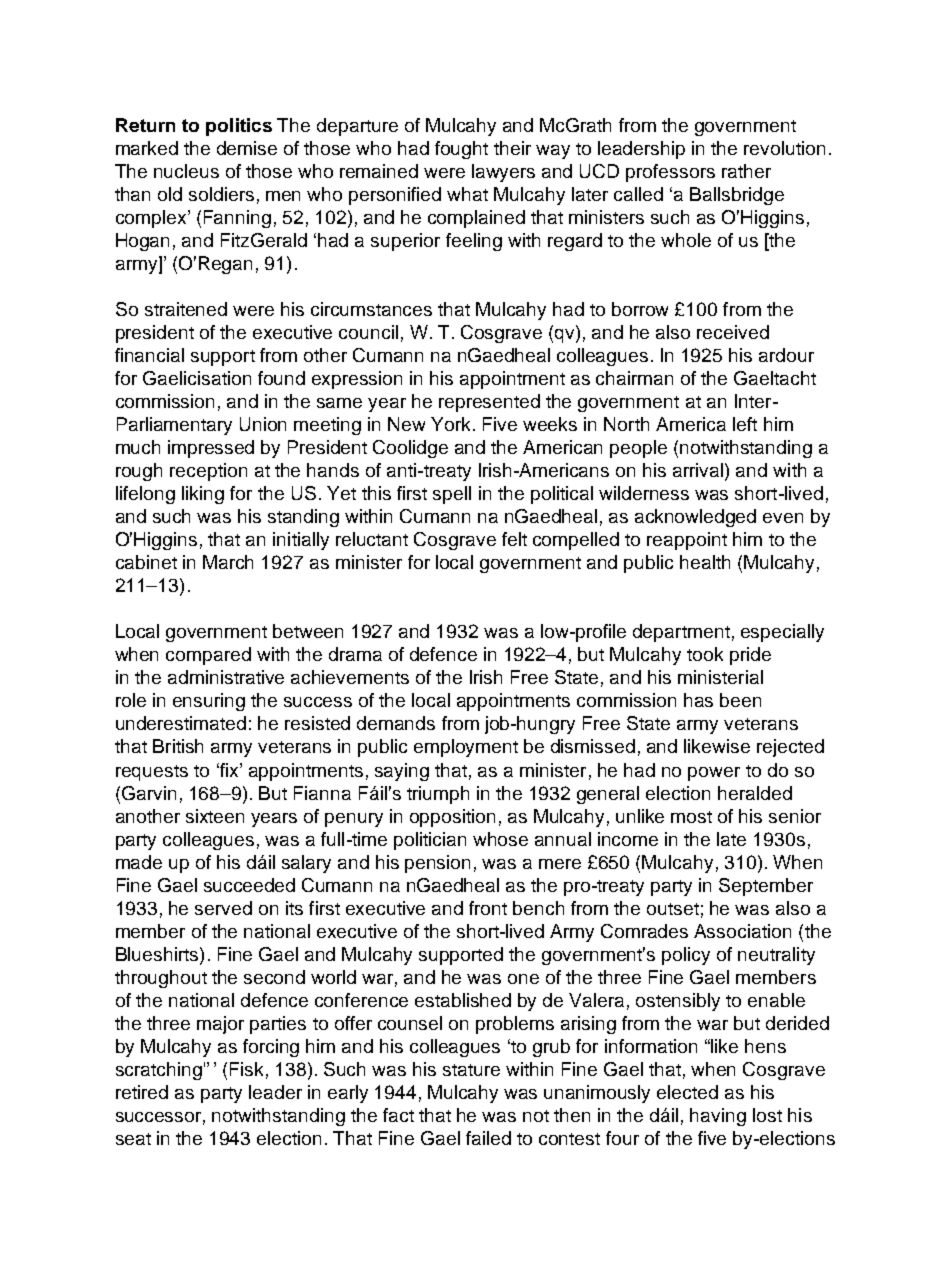 The height and width of the document is (1268, 952). I want to click on fought, so click(461, 150).
